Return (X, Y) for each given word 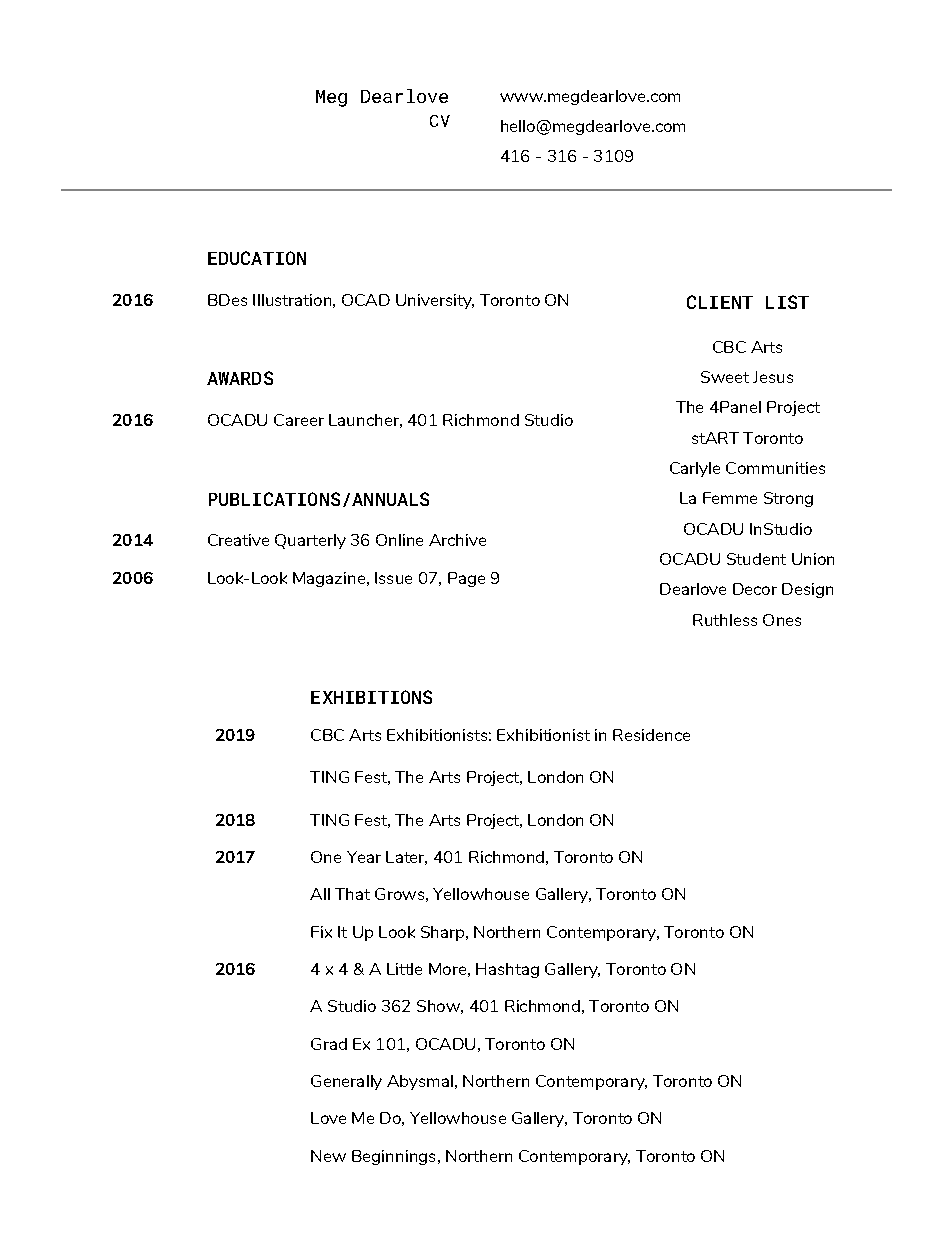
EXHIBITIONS (371, 697)
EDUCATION (257, 258)
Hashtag (507, 970)
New (328, 1156)
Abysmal (420, 1082)
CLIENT (720, 302)
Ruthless (725, 620)
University (435, 301)
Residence (651, 735)
